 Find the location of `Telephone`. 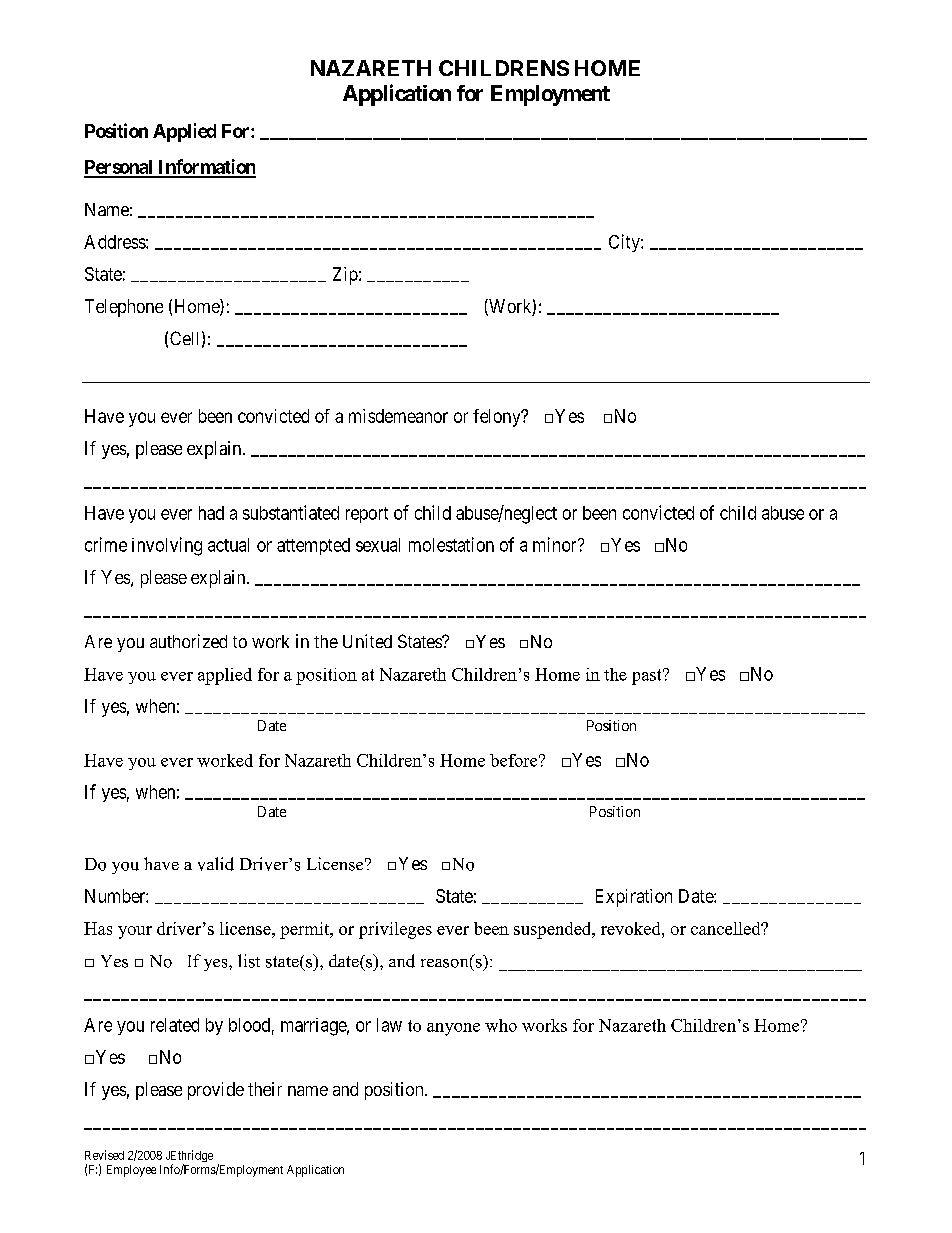

Telephone is located at coordinates (124, 308).
